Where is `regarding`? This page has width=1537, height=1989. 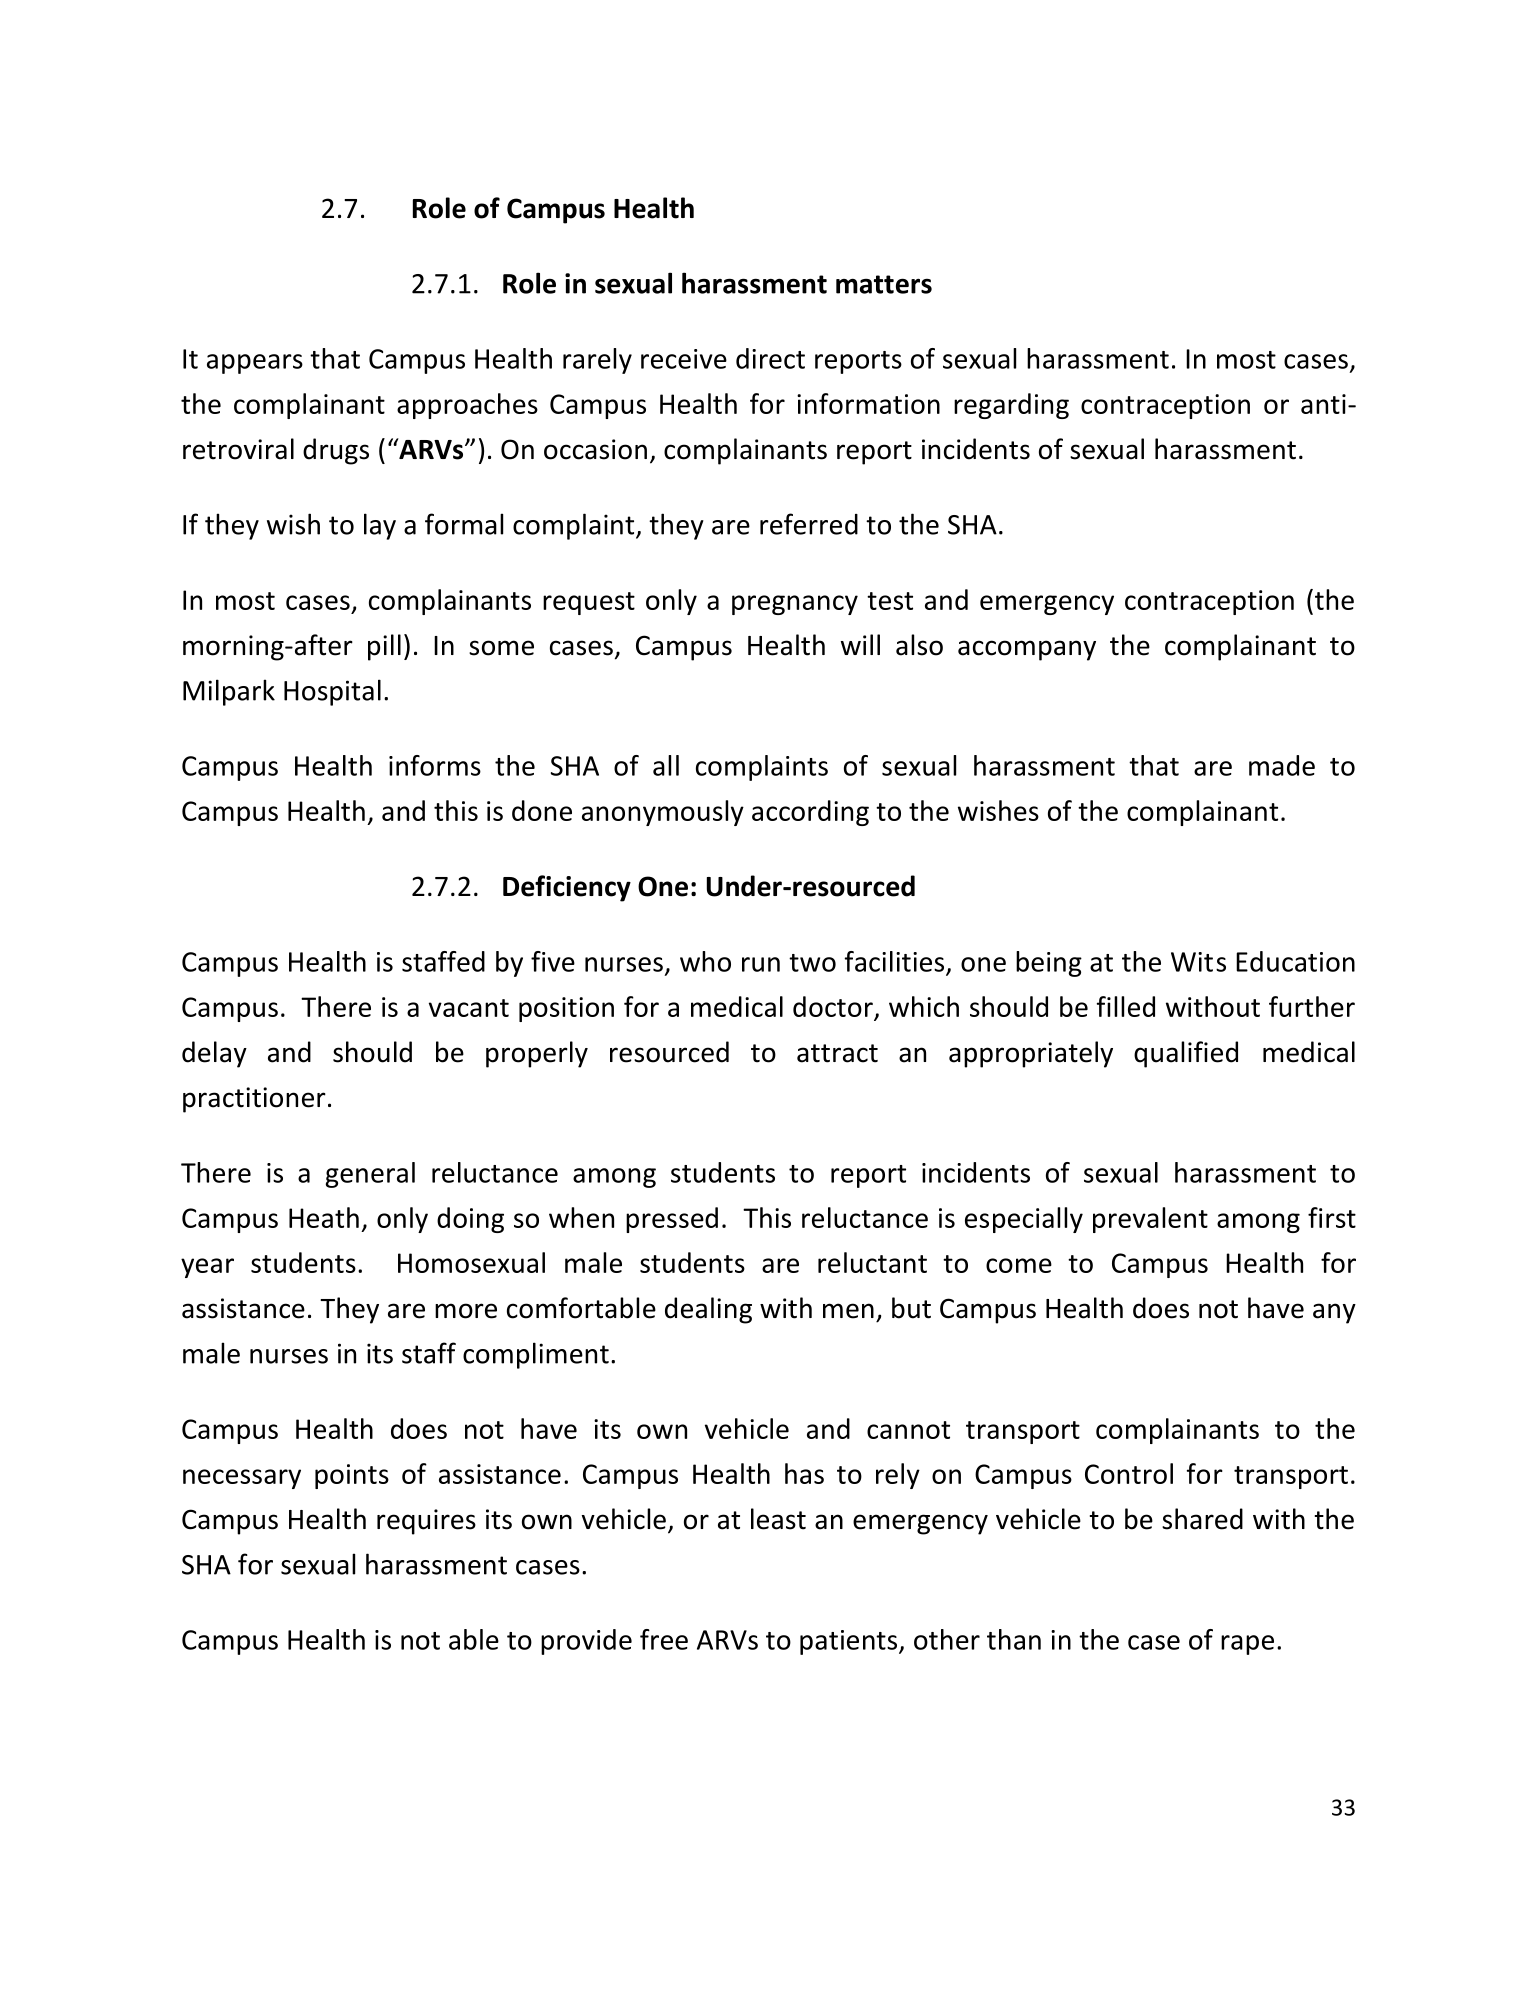
regarding is located at coordinates (1011, 406).
